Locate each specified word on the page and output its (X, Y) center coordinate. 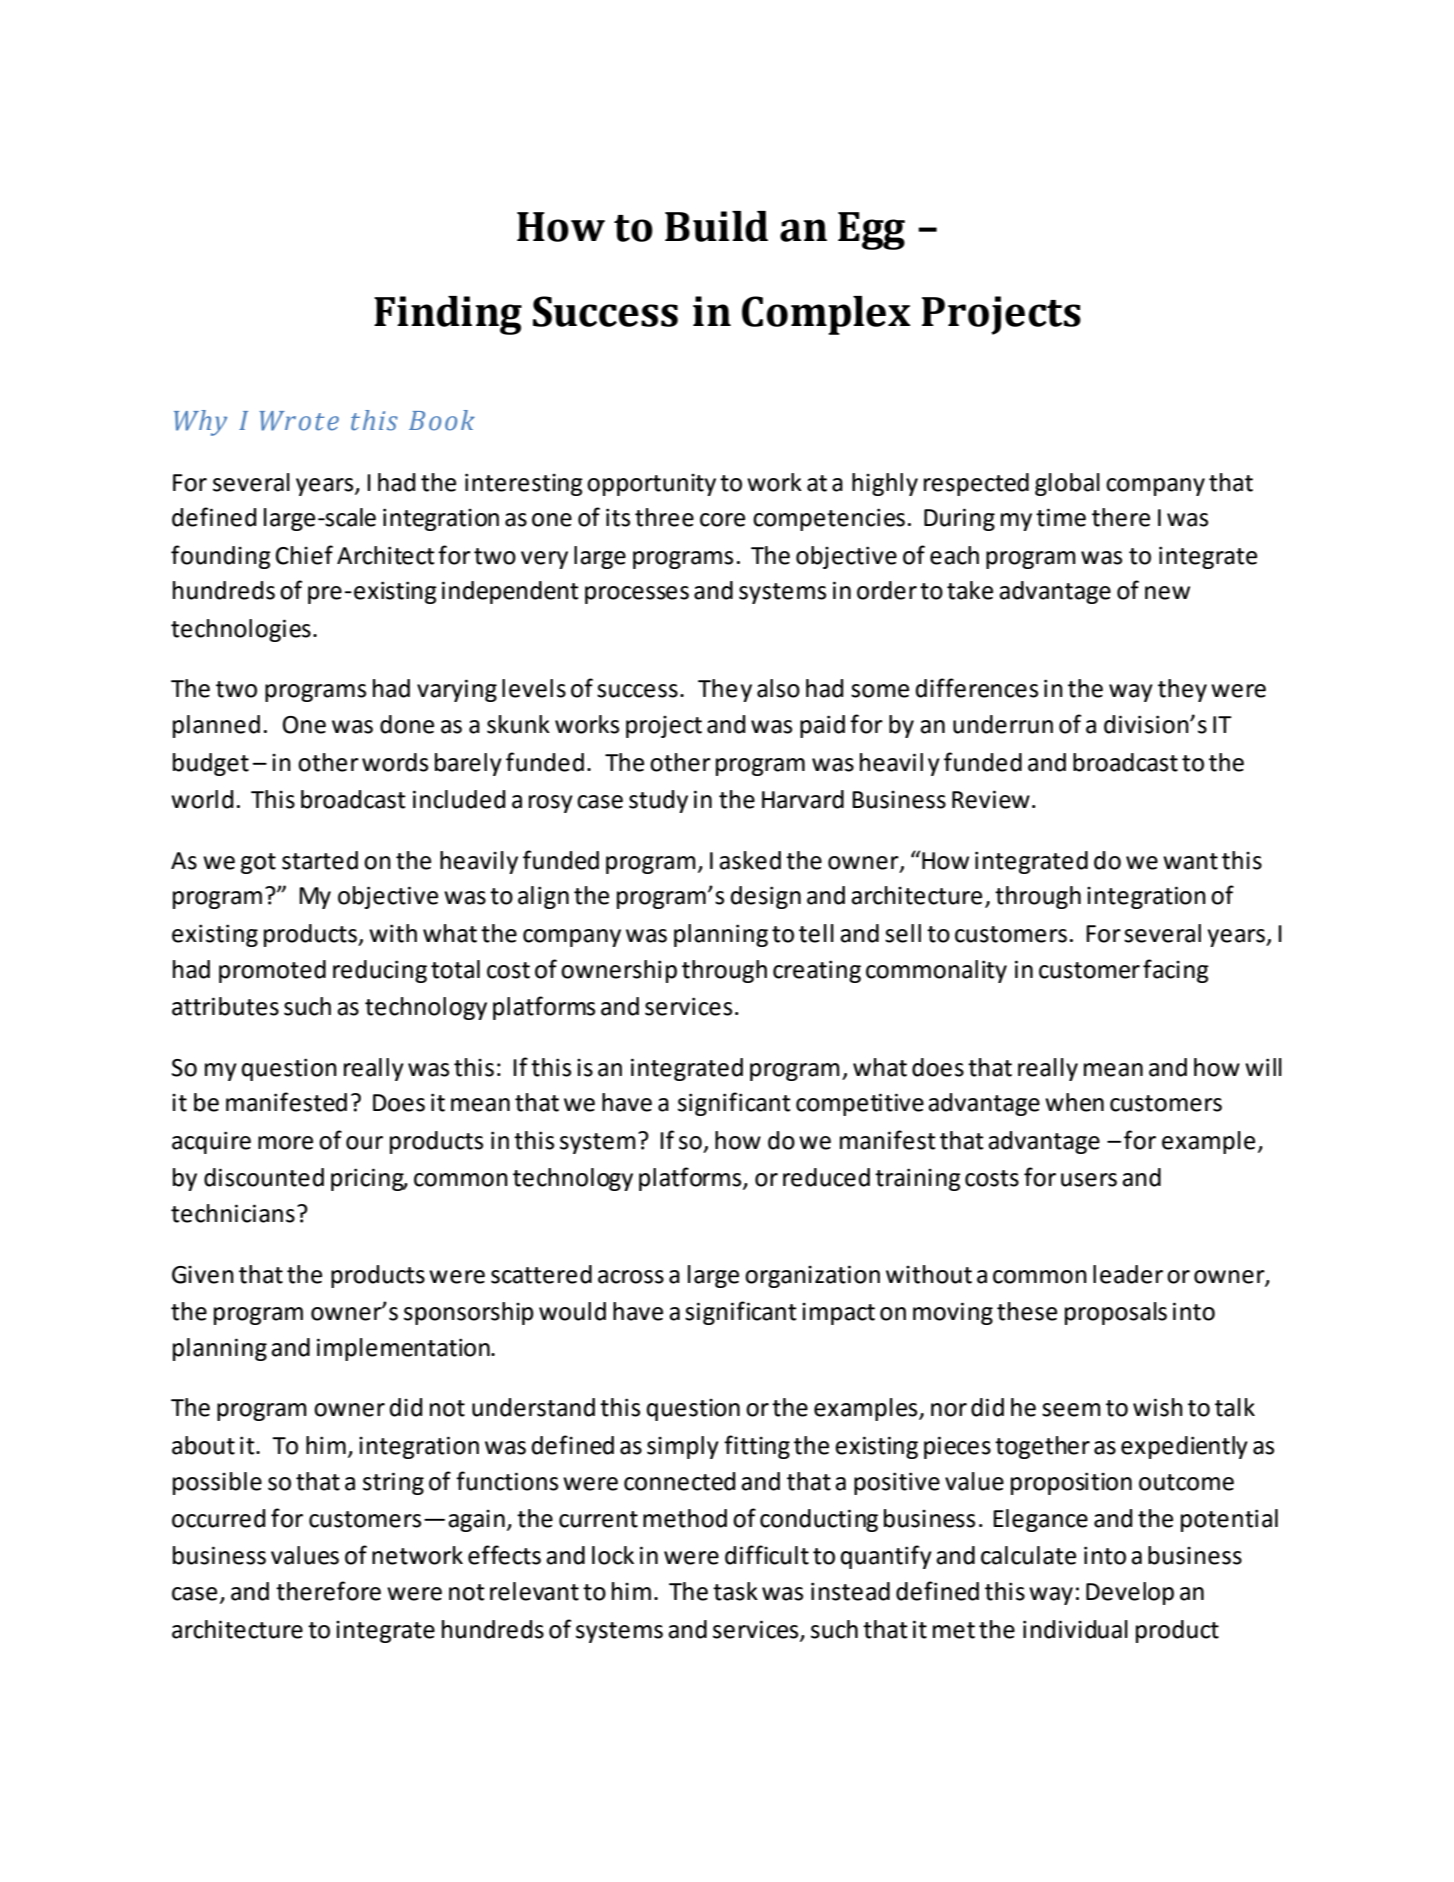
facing (1176, 971)
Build (716, 226)
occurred (218, 1518)
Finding (448, 315)
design (766, 897)
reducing (380, 971)
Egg (871, 231)
